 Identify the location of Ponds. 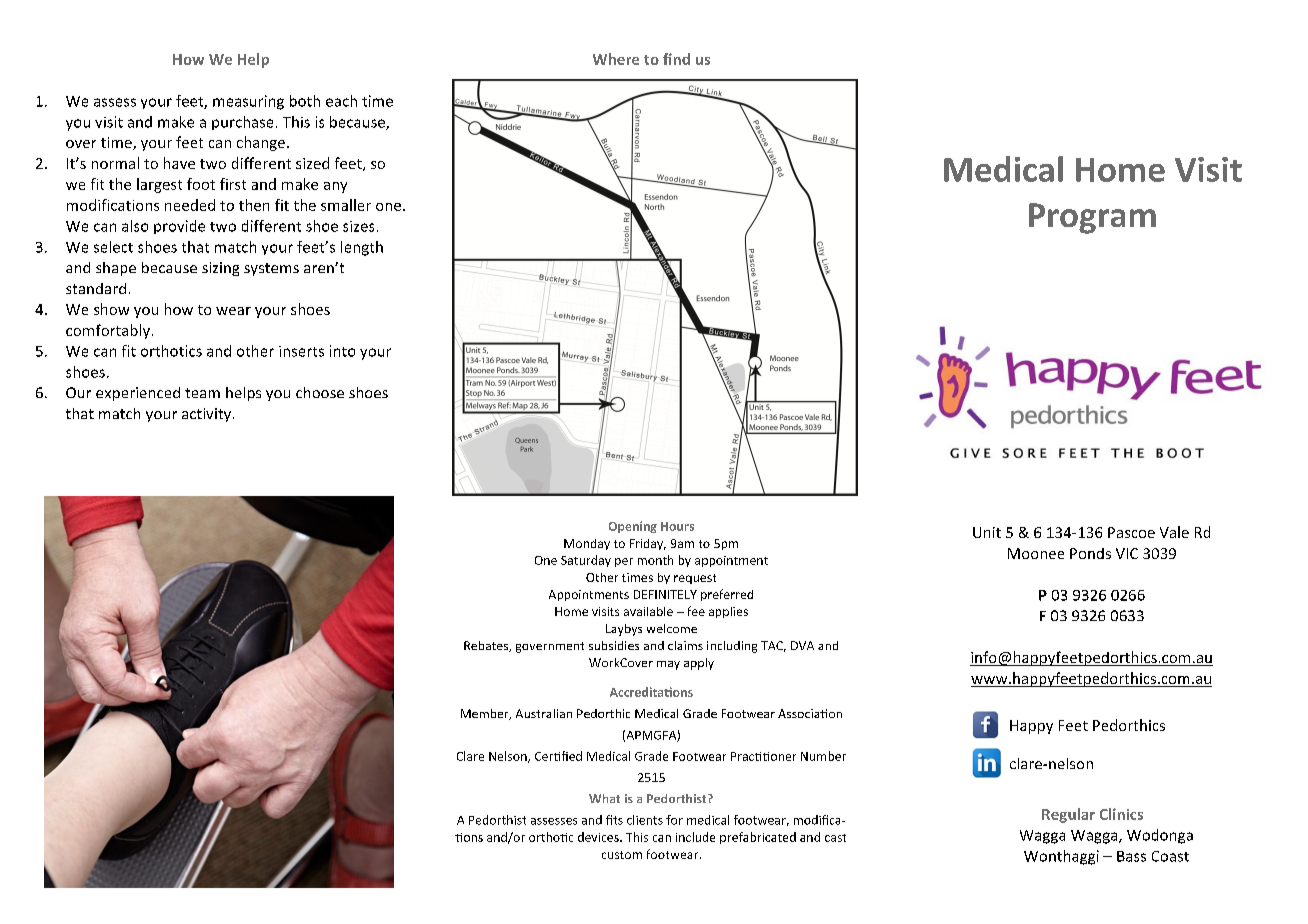
(1090, 553).
